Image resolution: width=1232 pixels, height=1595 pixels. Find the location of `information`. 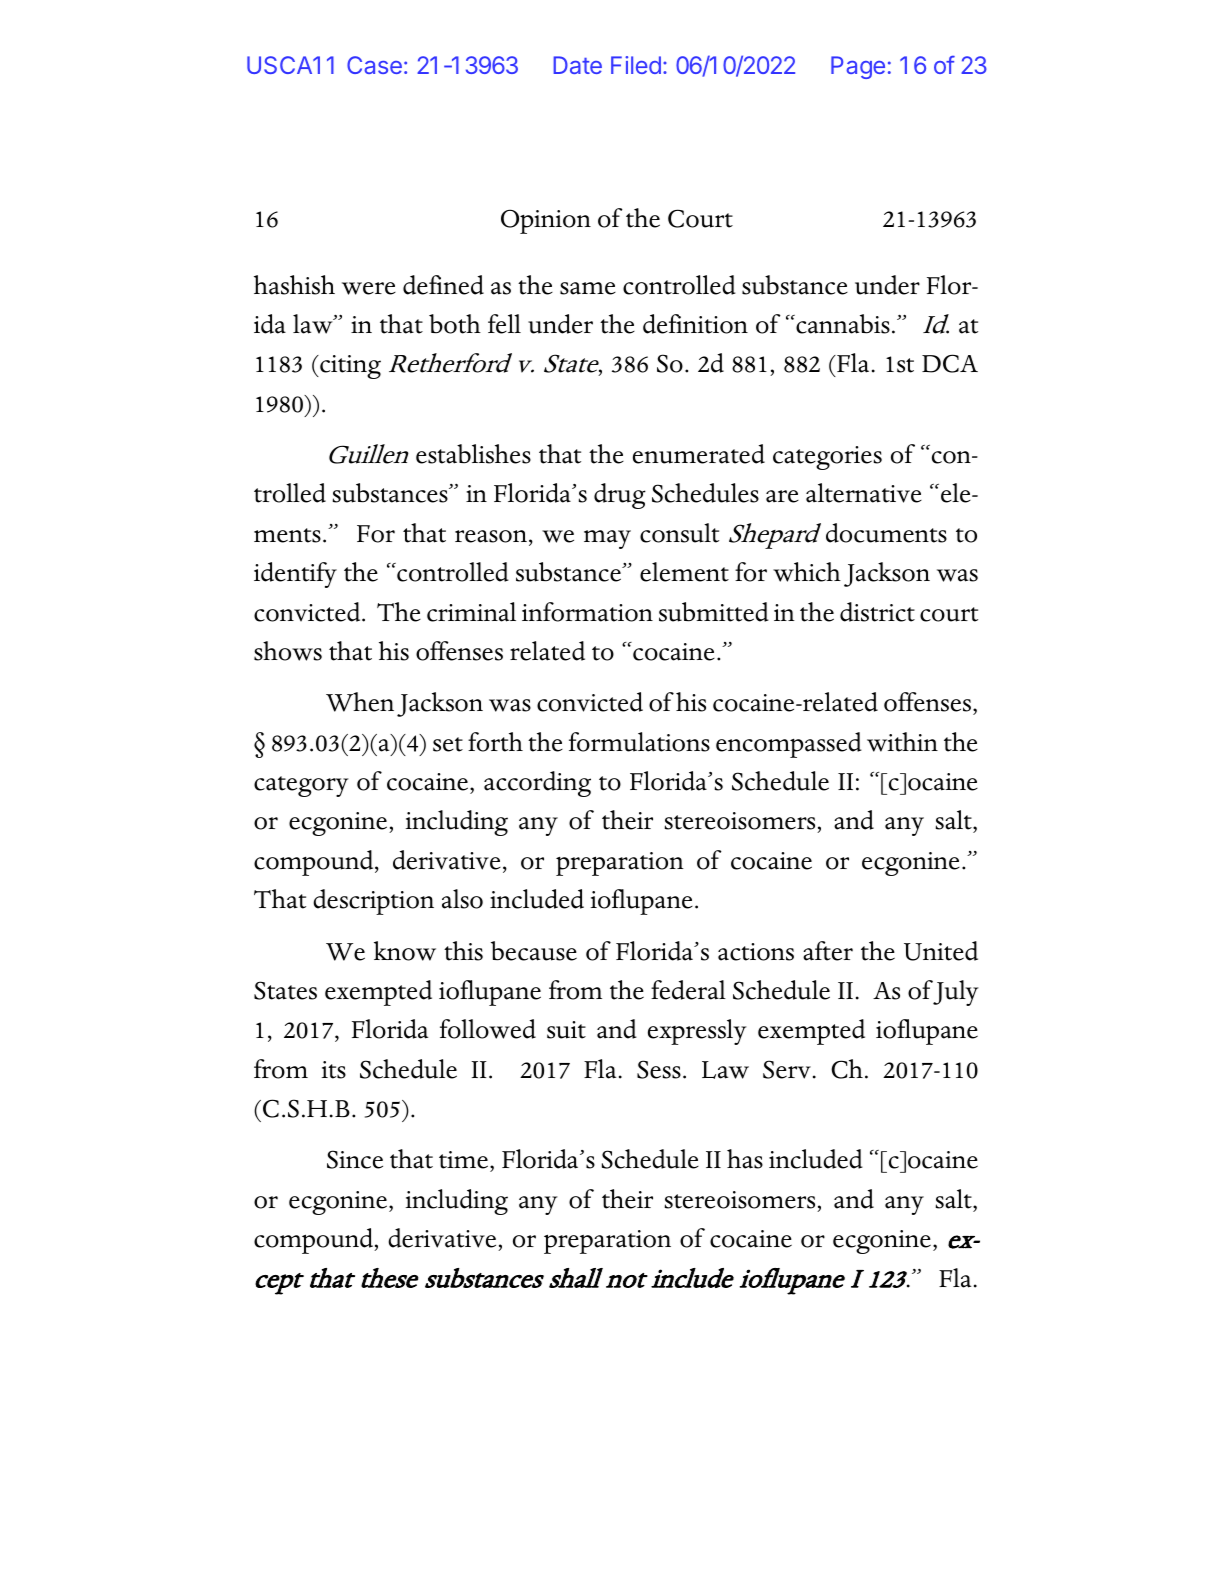

information is located at coordinates (587, 612).
